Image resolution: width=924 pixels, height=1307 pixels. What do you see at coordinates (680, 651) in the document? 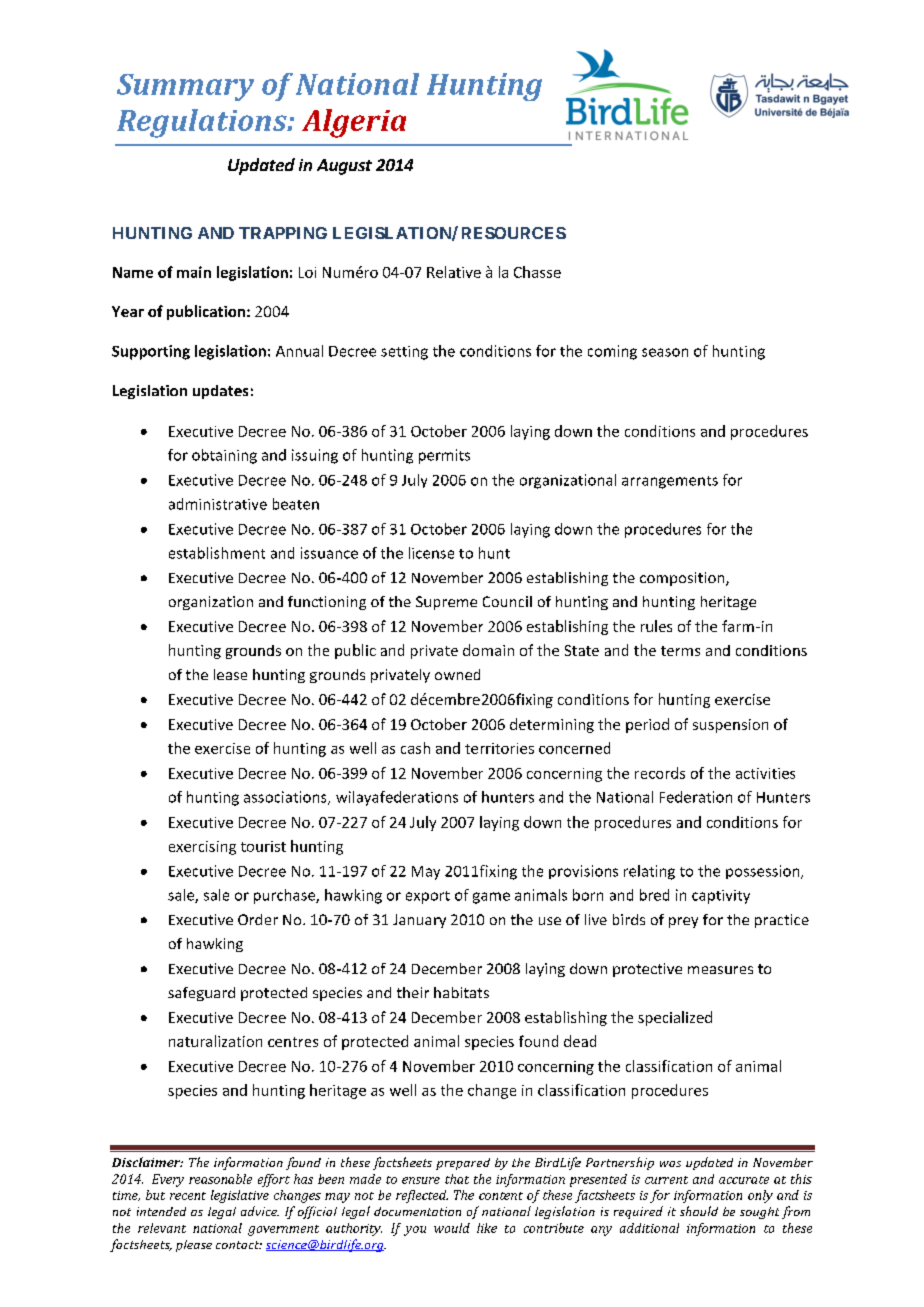
I see `terms` at bounding box center [680, 651].
